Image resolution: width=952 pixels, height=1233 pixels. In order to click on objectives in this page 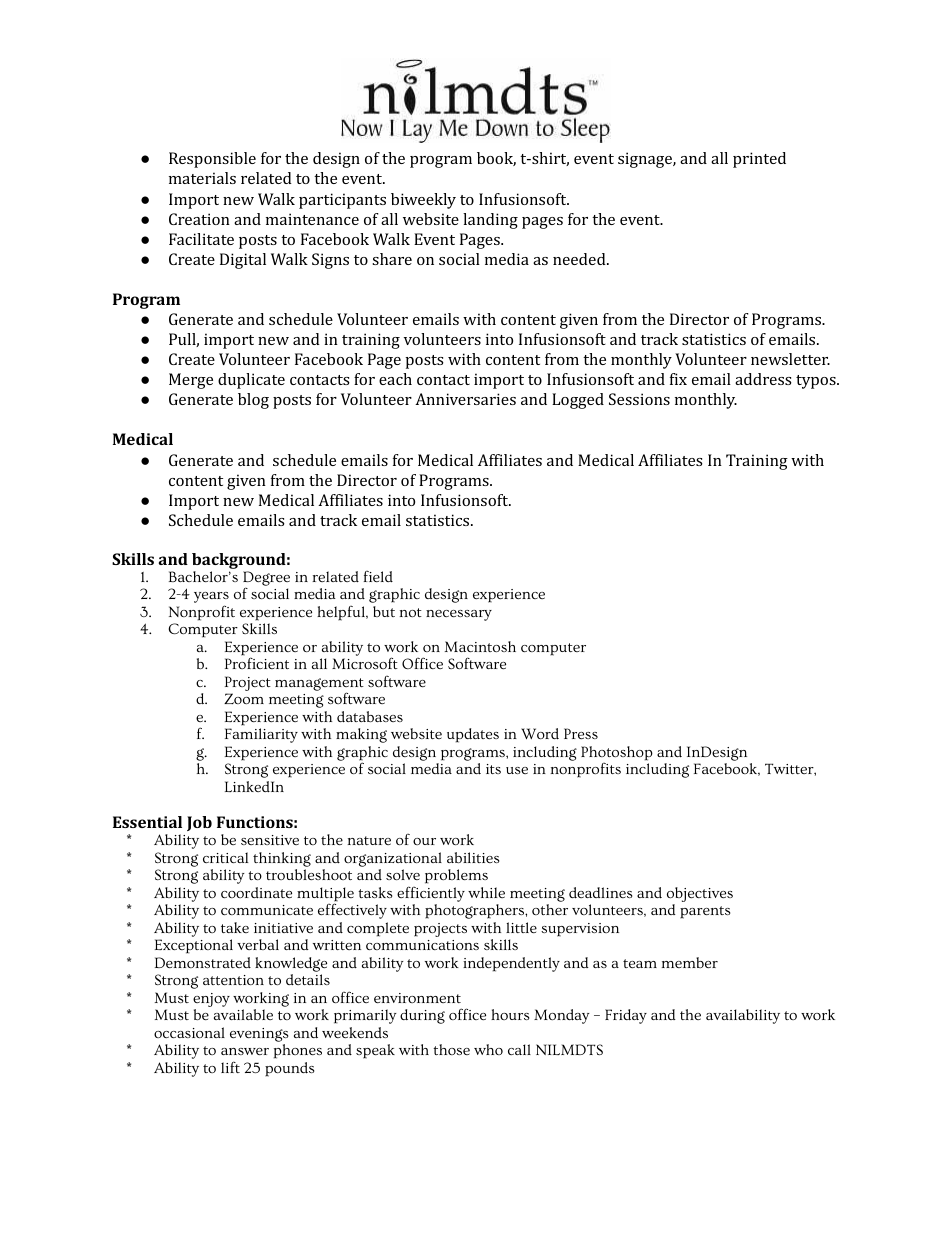, I will do `click(700, 896)`.
